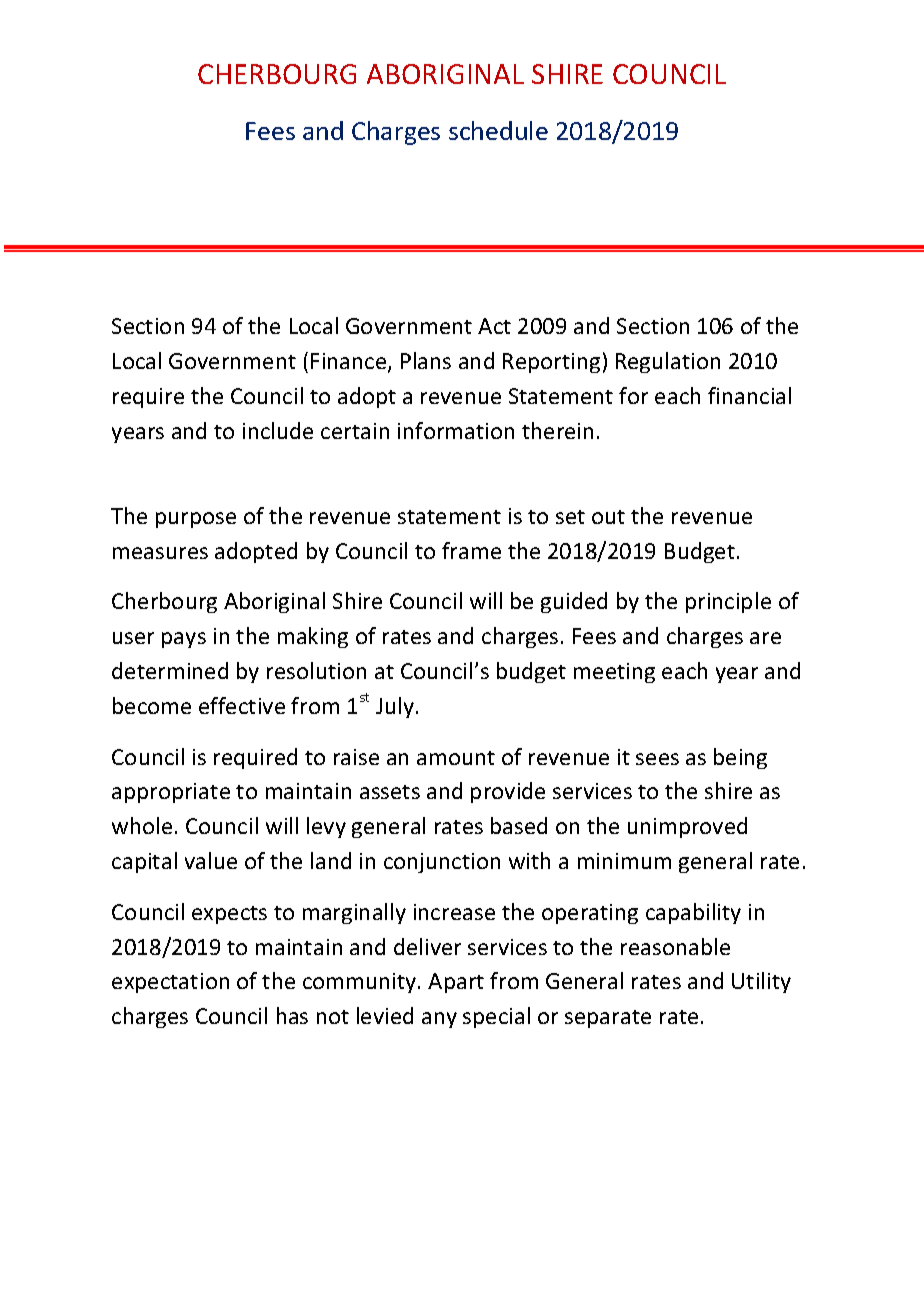  I want to click on Apart, so click(456, 983).
